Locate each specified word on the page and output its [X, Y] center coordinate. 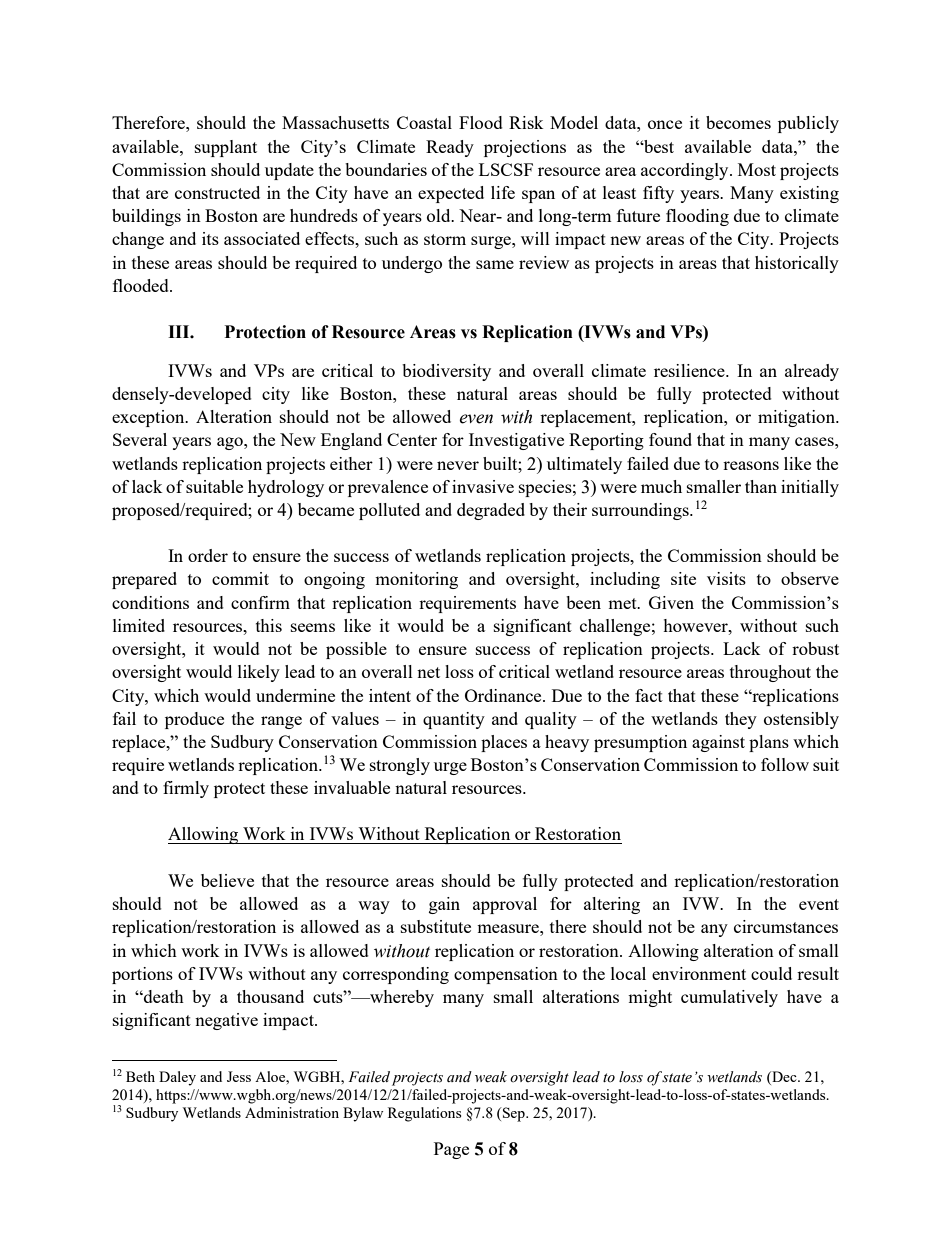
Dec [784, 1076]
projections [525, 148]
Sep [514, 1114]
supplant [226, 148]
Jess [239, 1076]
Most [757, 169]
